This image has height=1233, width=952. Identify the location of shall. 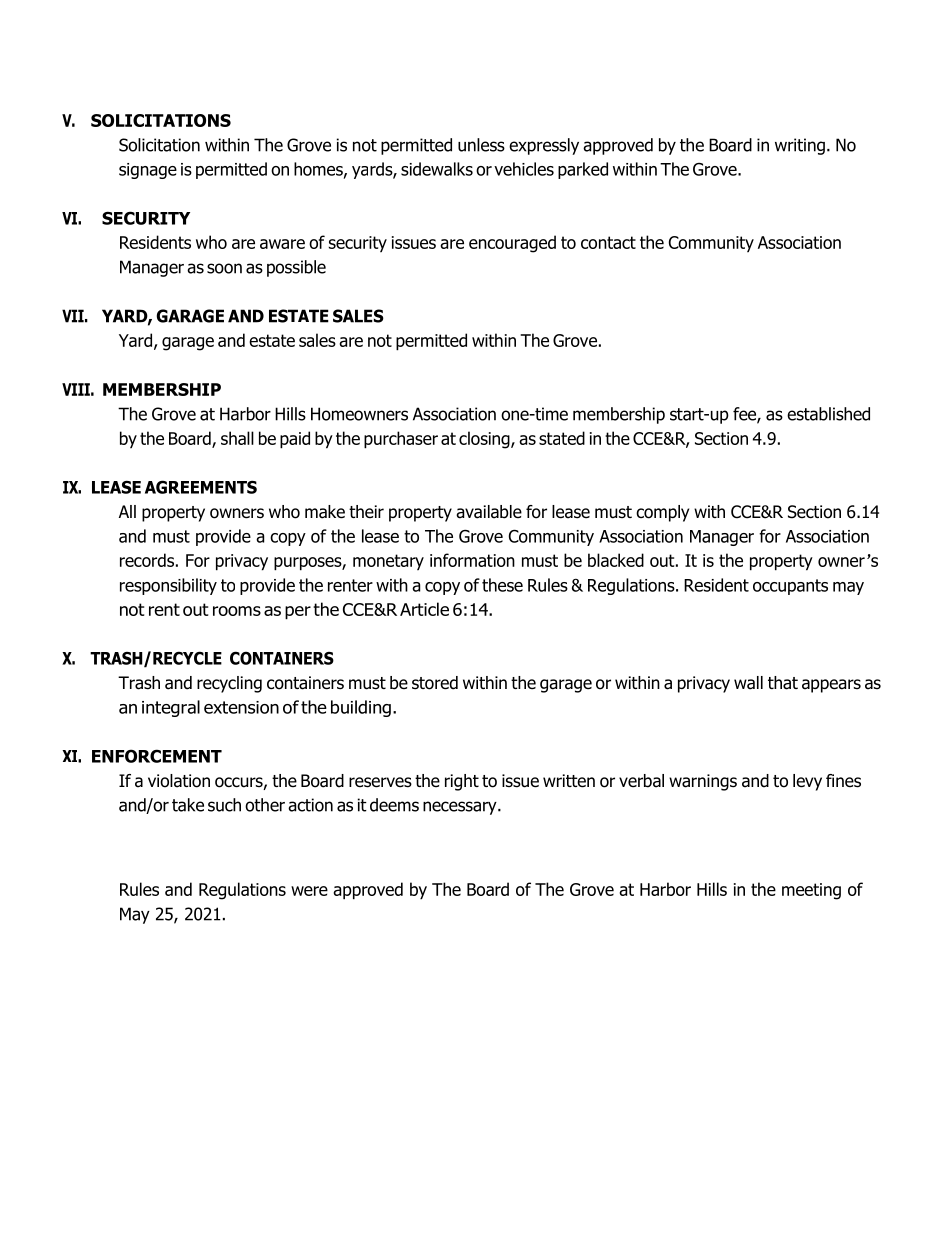
(237, 438).
